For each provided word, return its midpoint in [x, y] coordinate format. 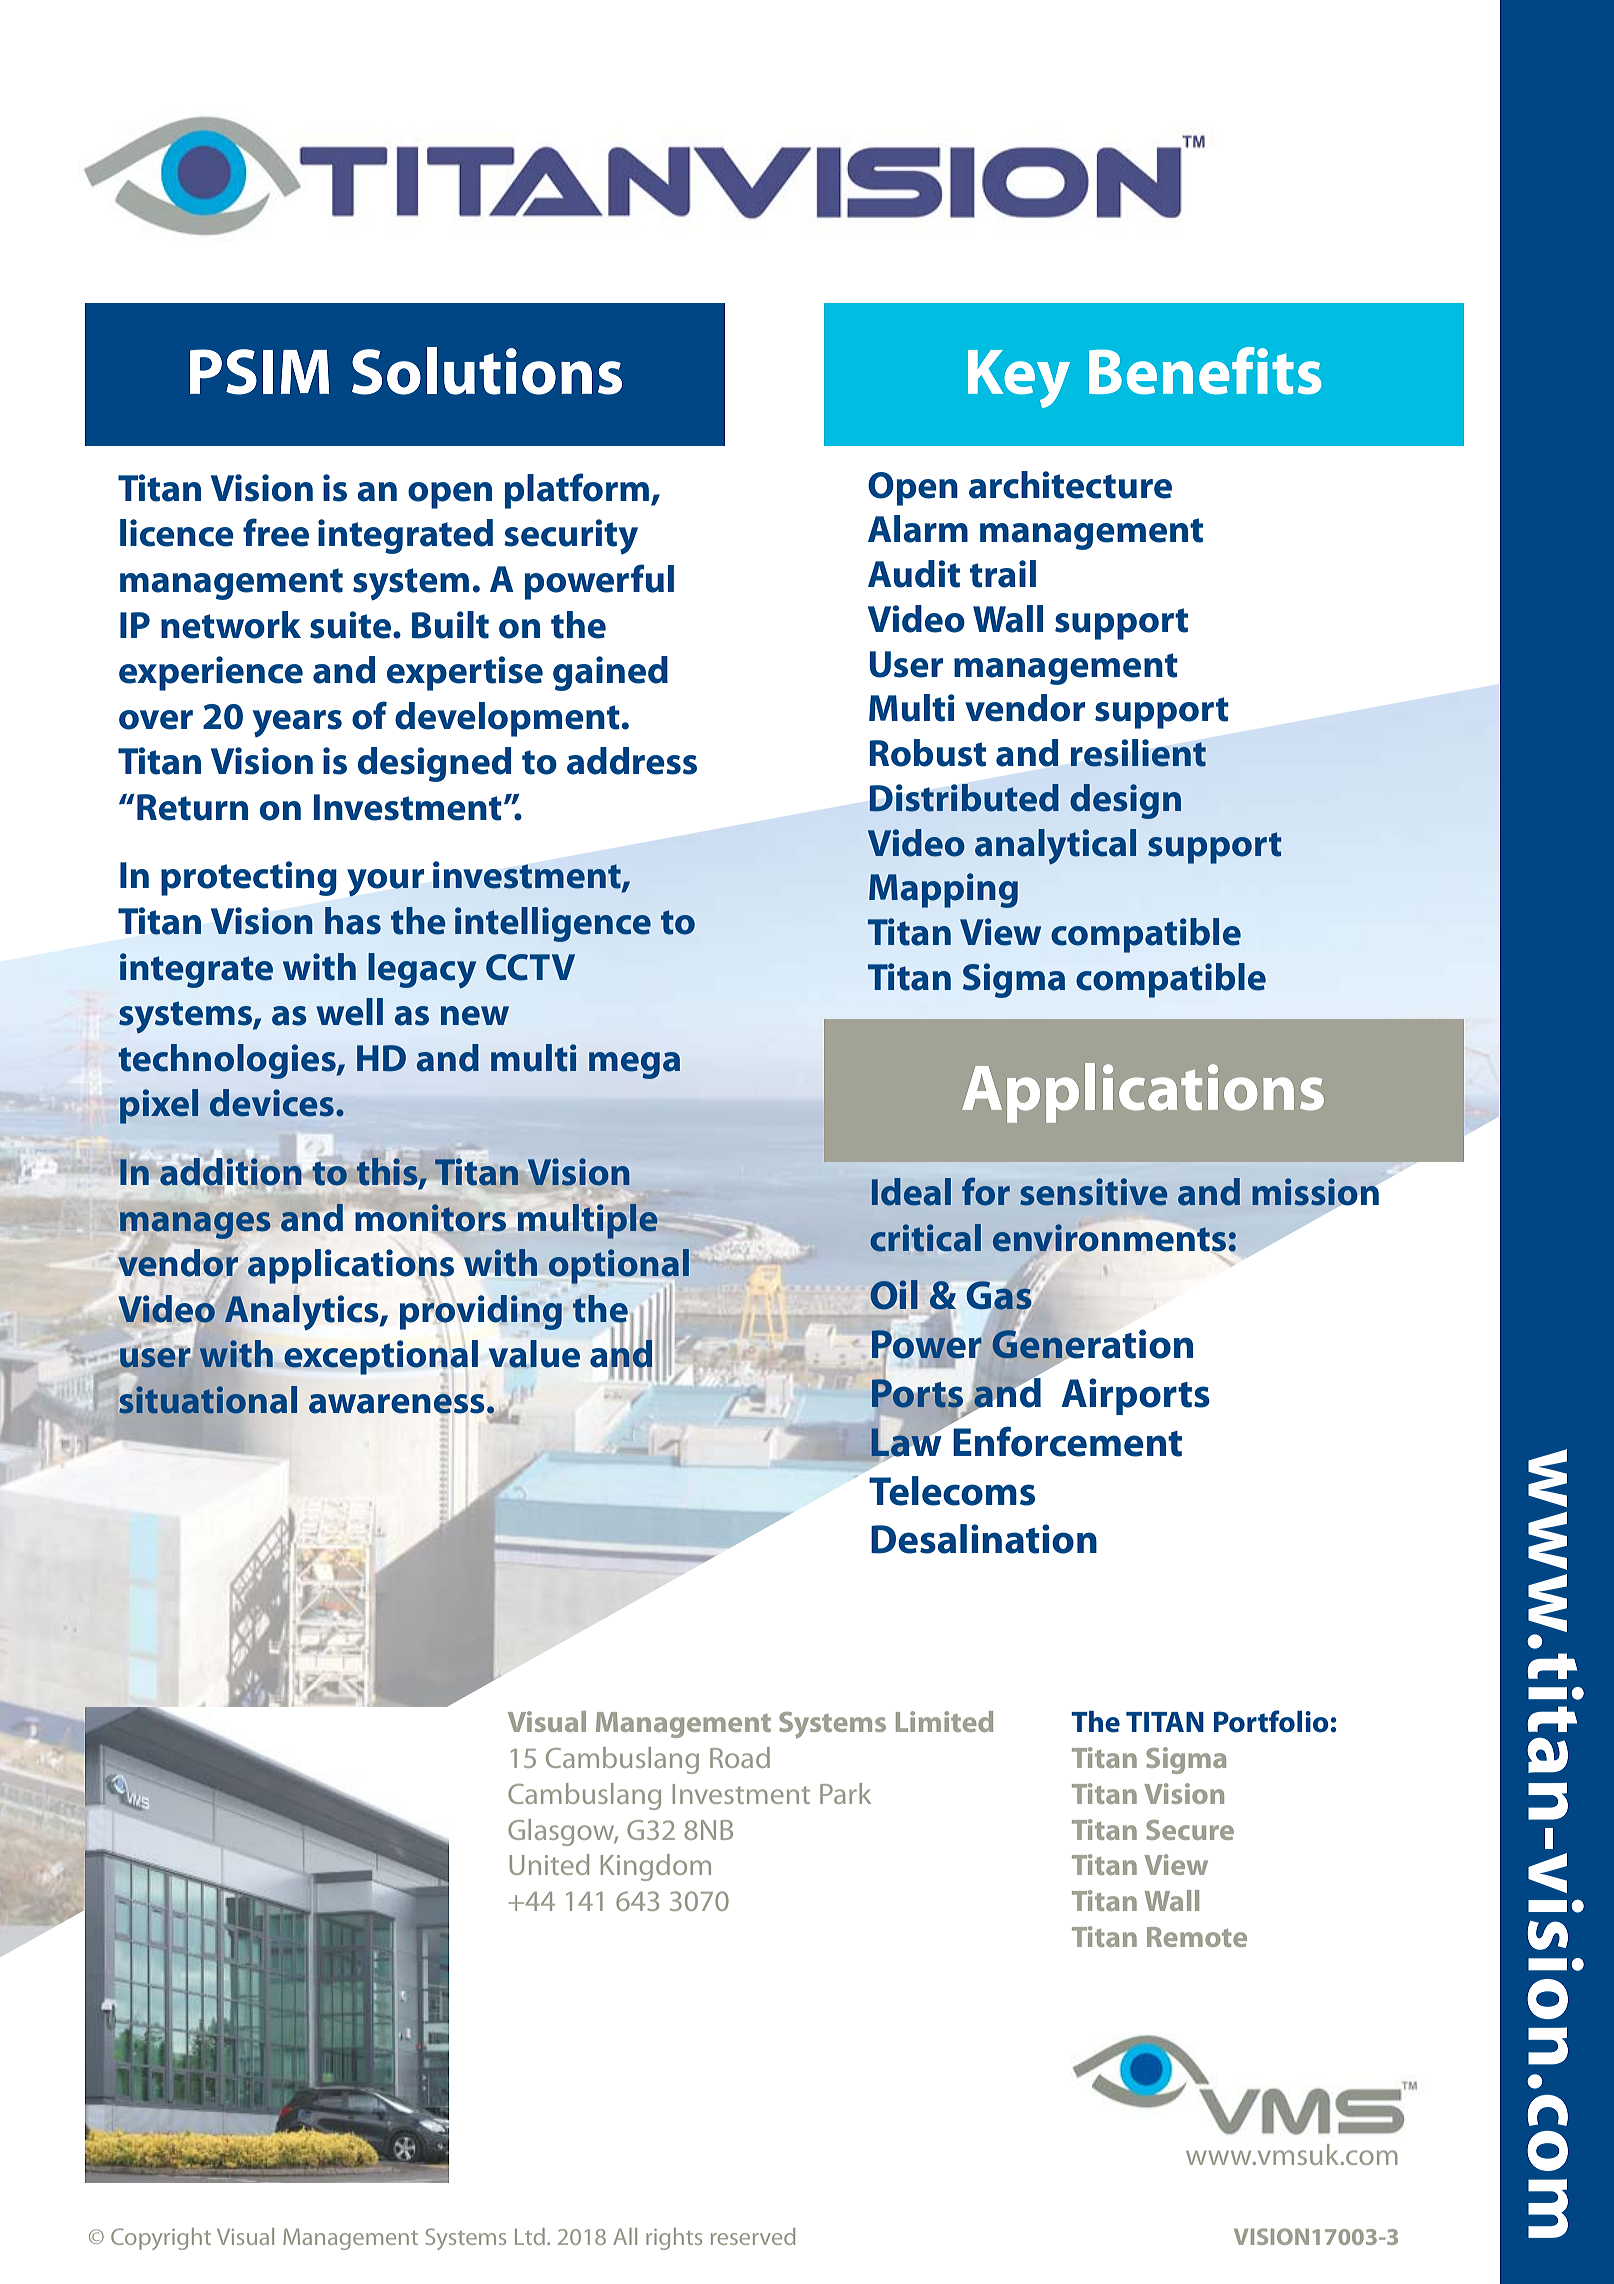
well [349, 1012]
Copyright [161, 2239]
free [276, 532]
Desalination [984, 1539]
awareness [397, 1404]
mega [634, 1065]
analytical [1055, 846]
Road [740, 1757]
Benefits [1205, 371]
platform [578, 491]
